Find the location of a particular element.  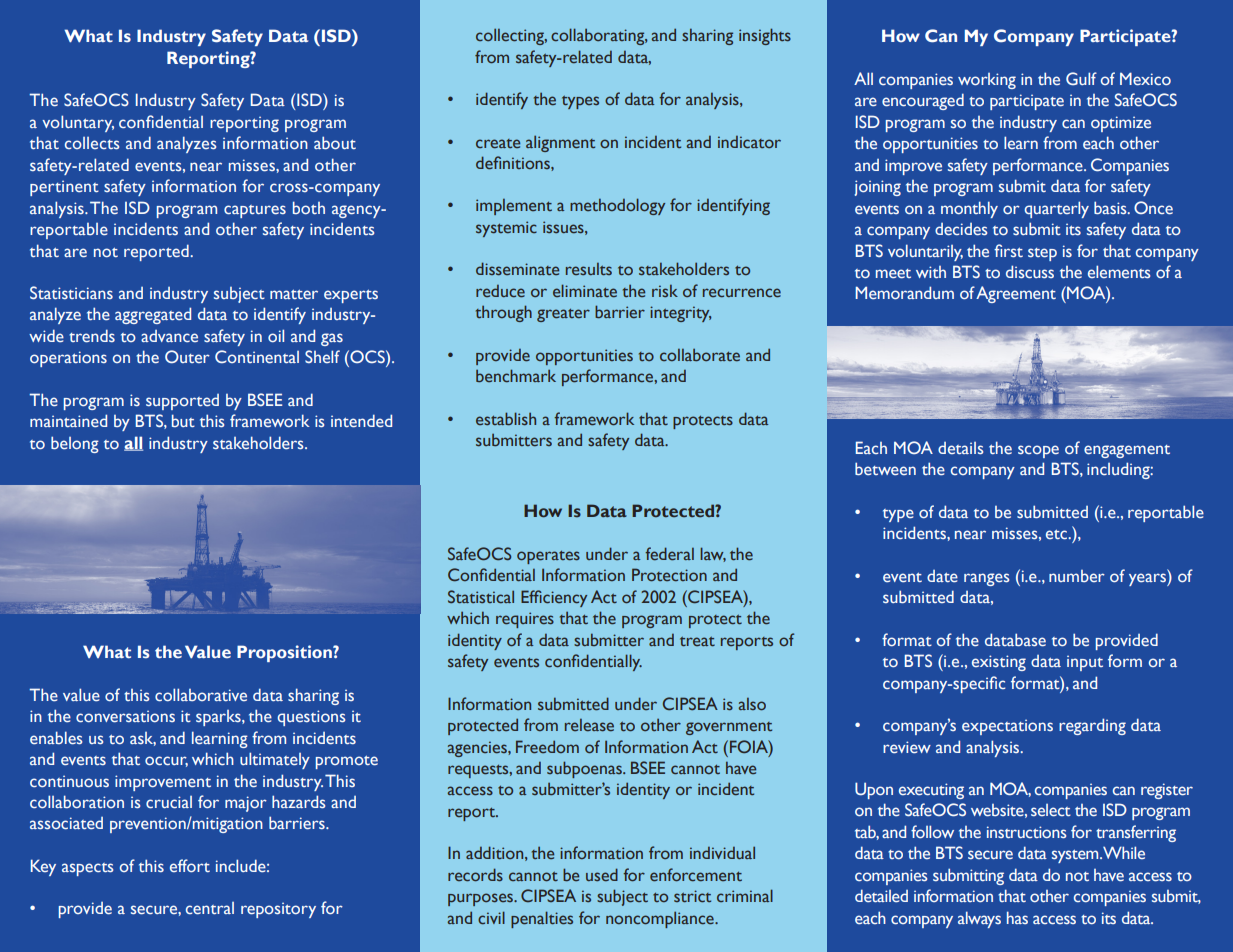

insights is located at coordinates (765, 36).
